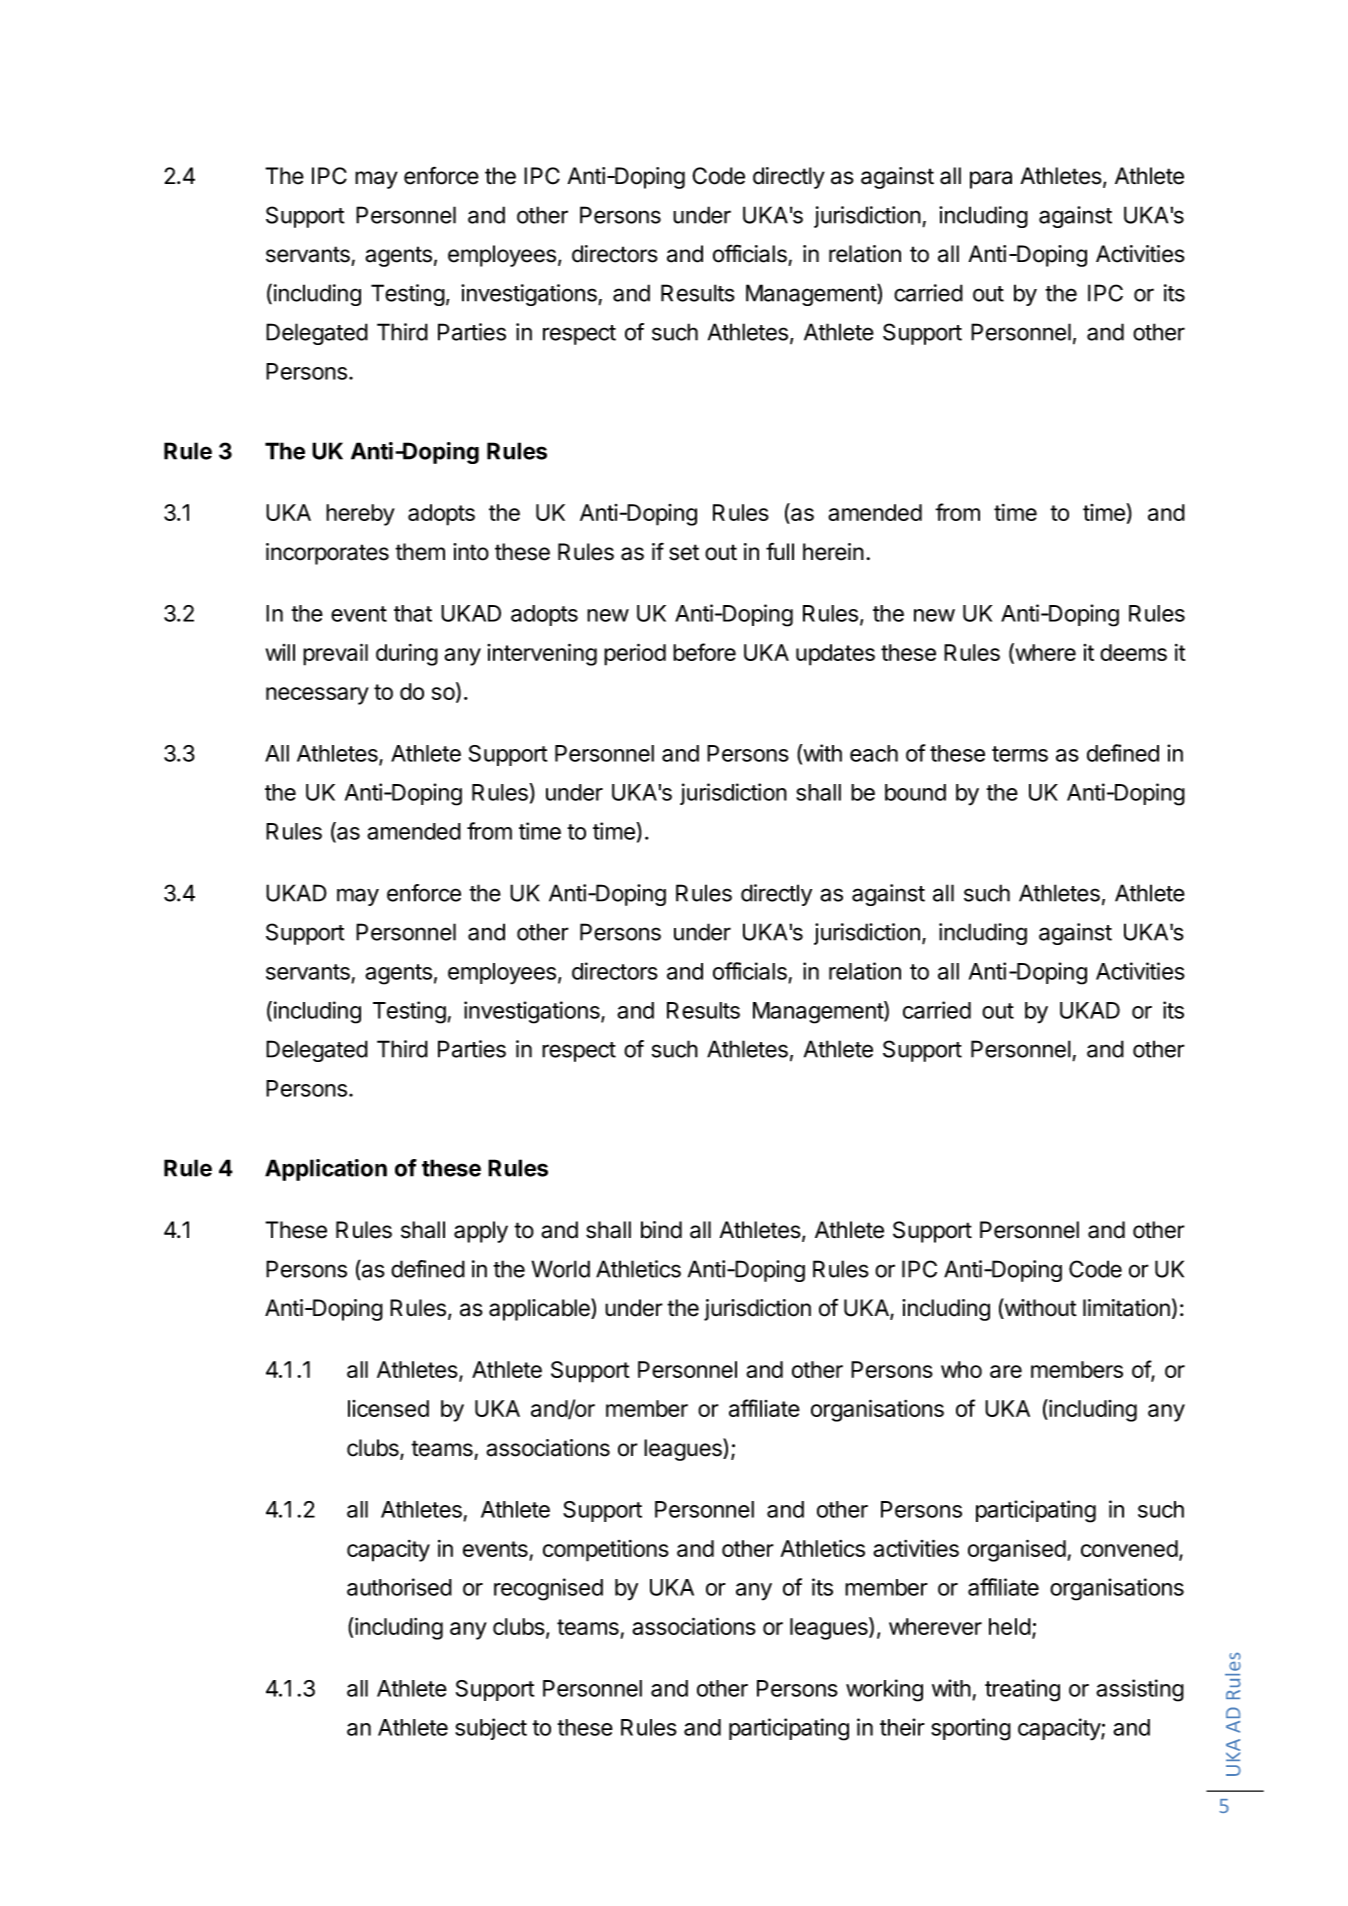  Describe the element at coordinates (833, 552) in the page. I see `herein` at that location.
